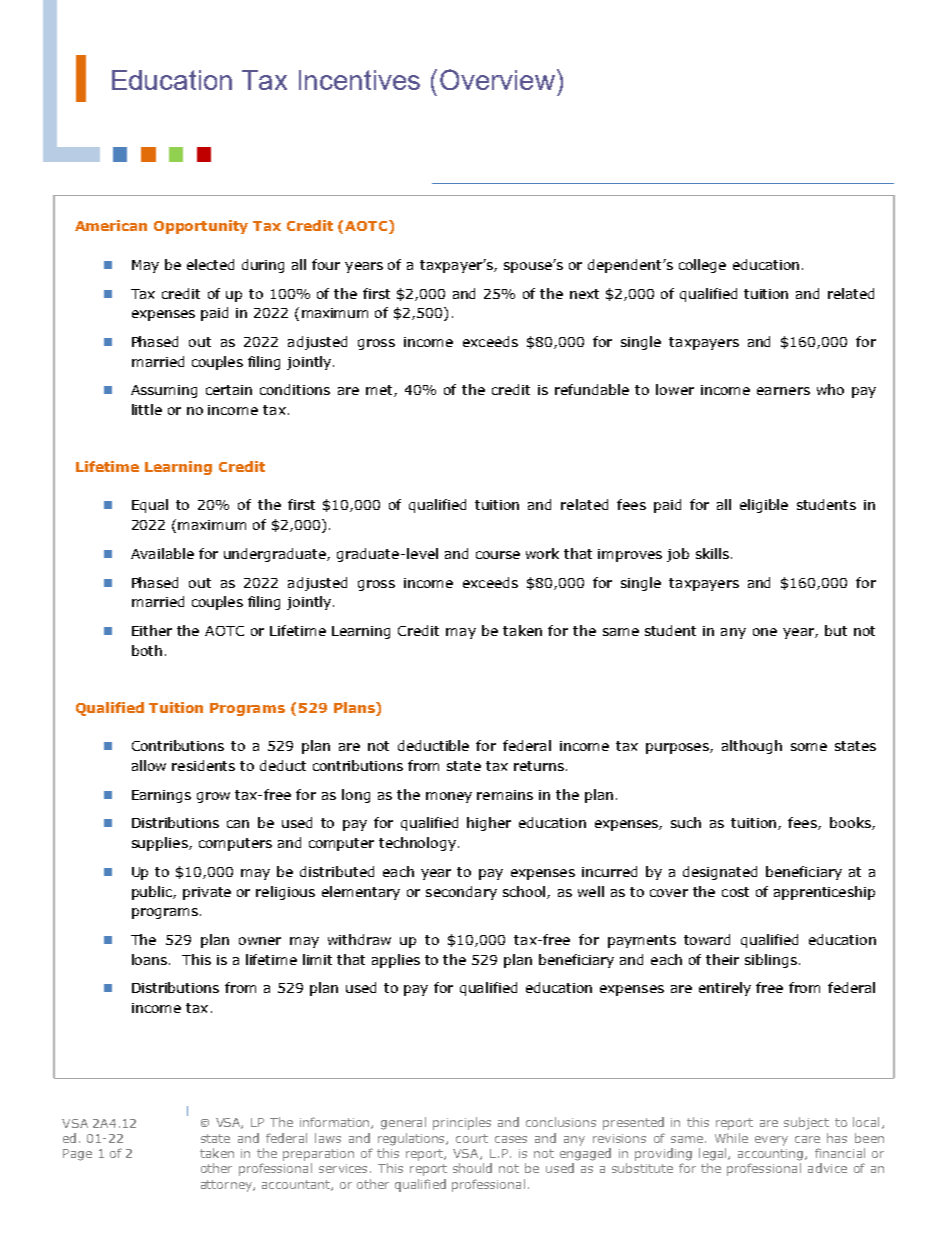 This image has width=952, height=1233. Describe the element at coordinates (161, 796) in the image. I see `Earnings` at that location.
